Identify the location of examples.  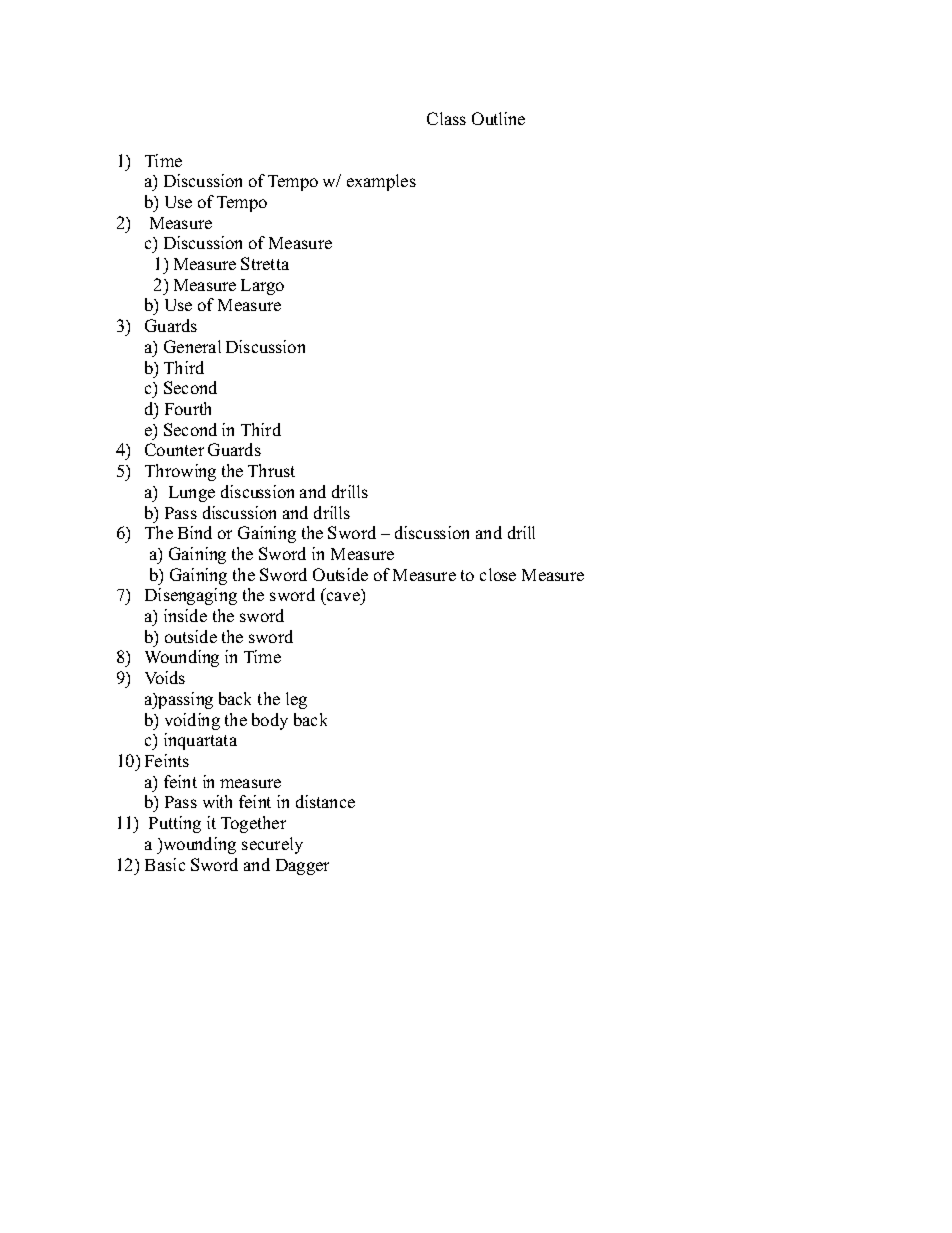
(381, 182).
